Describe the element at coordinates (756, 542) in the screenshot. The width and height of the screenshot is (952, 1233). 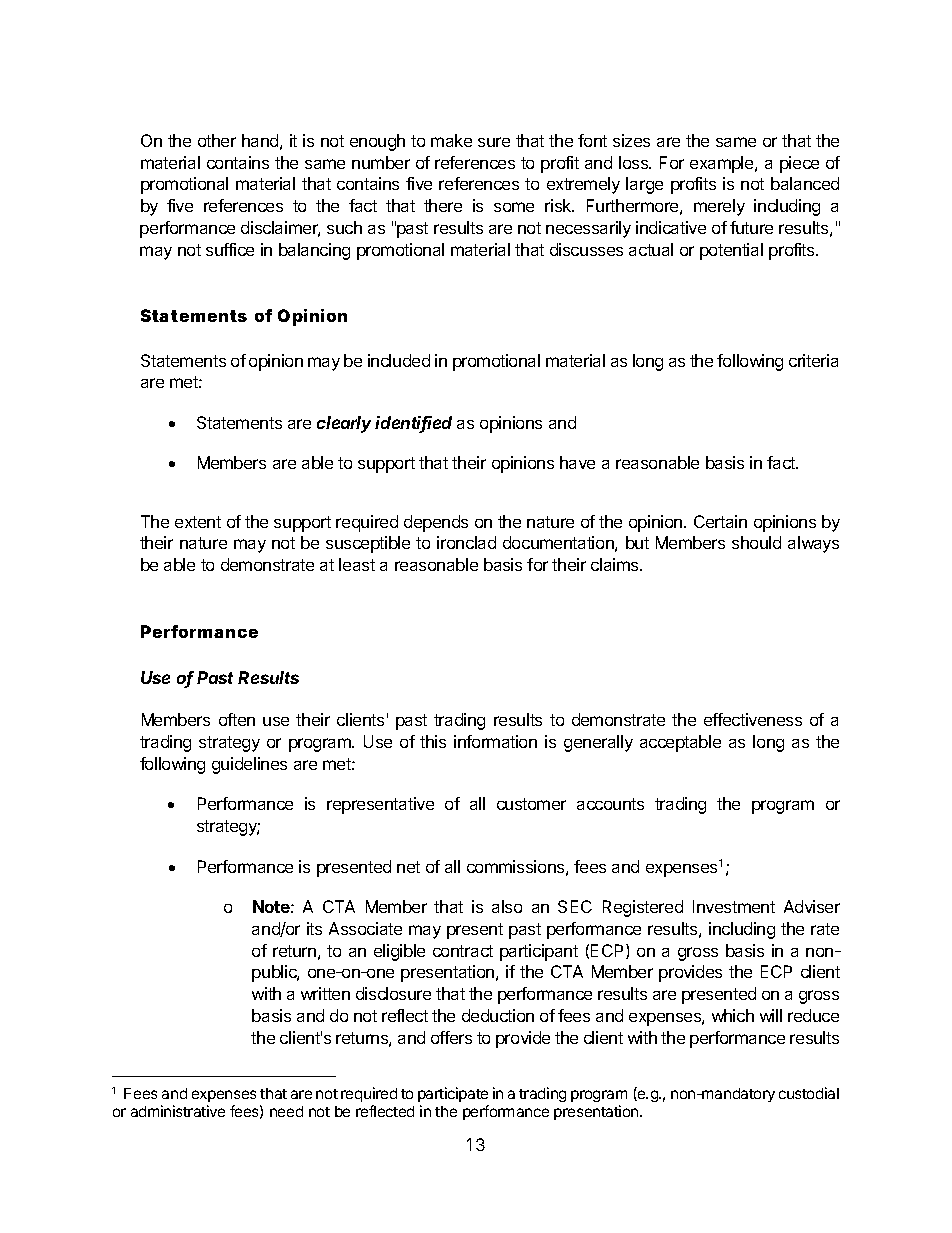
I see `should` at that location.
